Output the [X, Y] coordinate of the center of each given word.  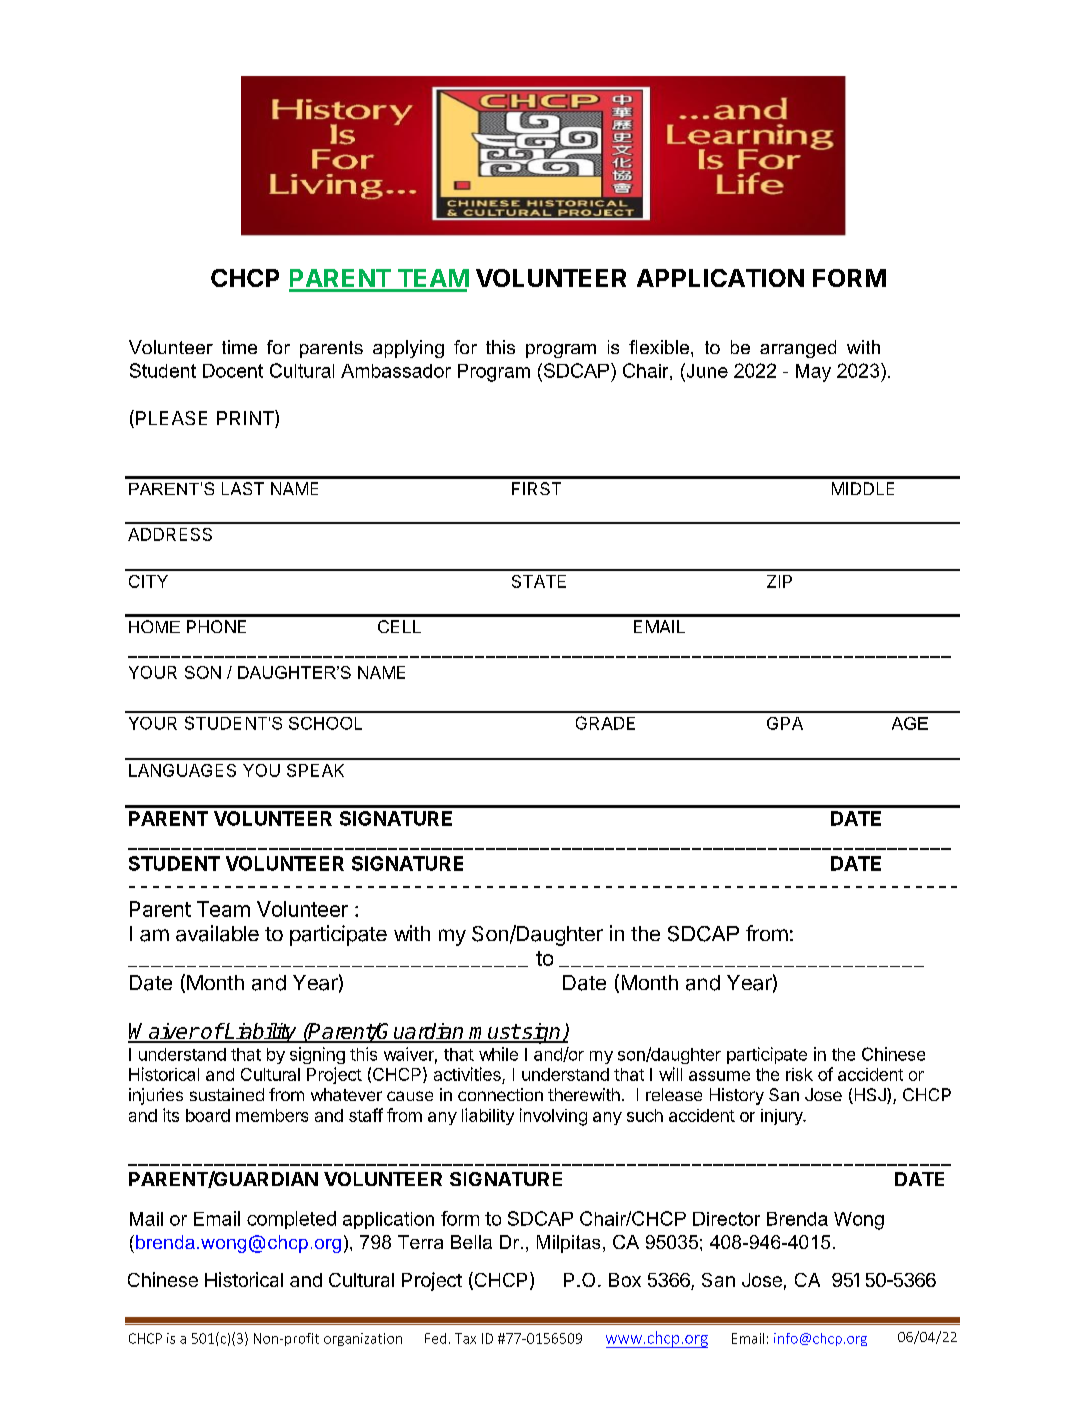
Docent [233, 371]
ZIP [779, 581]
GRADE [605, 723]
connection [500, 1094]
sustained [227, 1094]
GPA [785, 723]
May [813, 373]
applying [408, 349]
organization [363, 1339]
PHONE [216, 626]
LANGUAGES [182, 770]
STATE [539, 581]
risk [799, 1074]
